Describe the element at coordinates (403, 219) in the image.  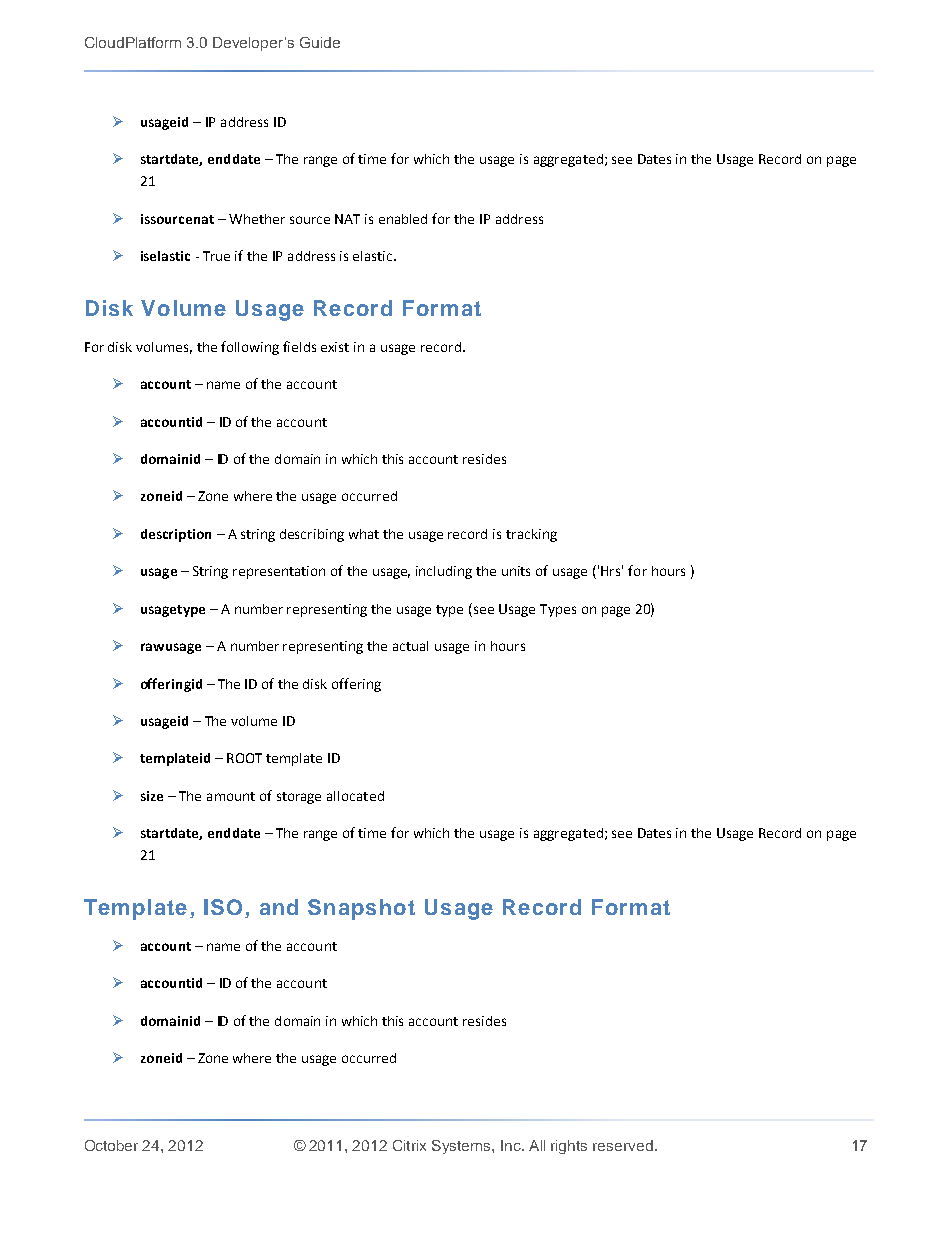
I see `enabled` at that location.
